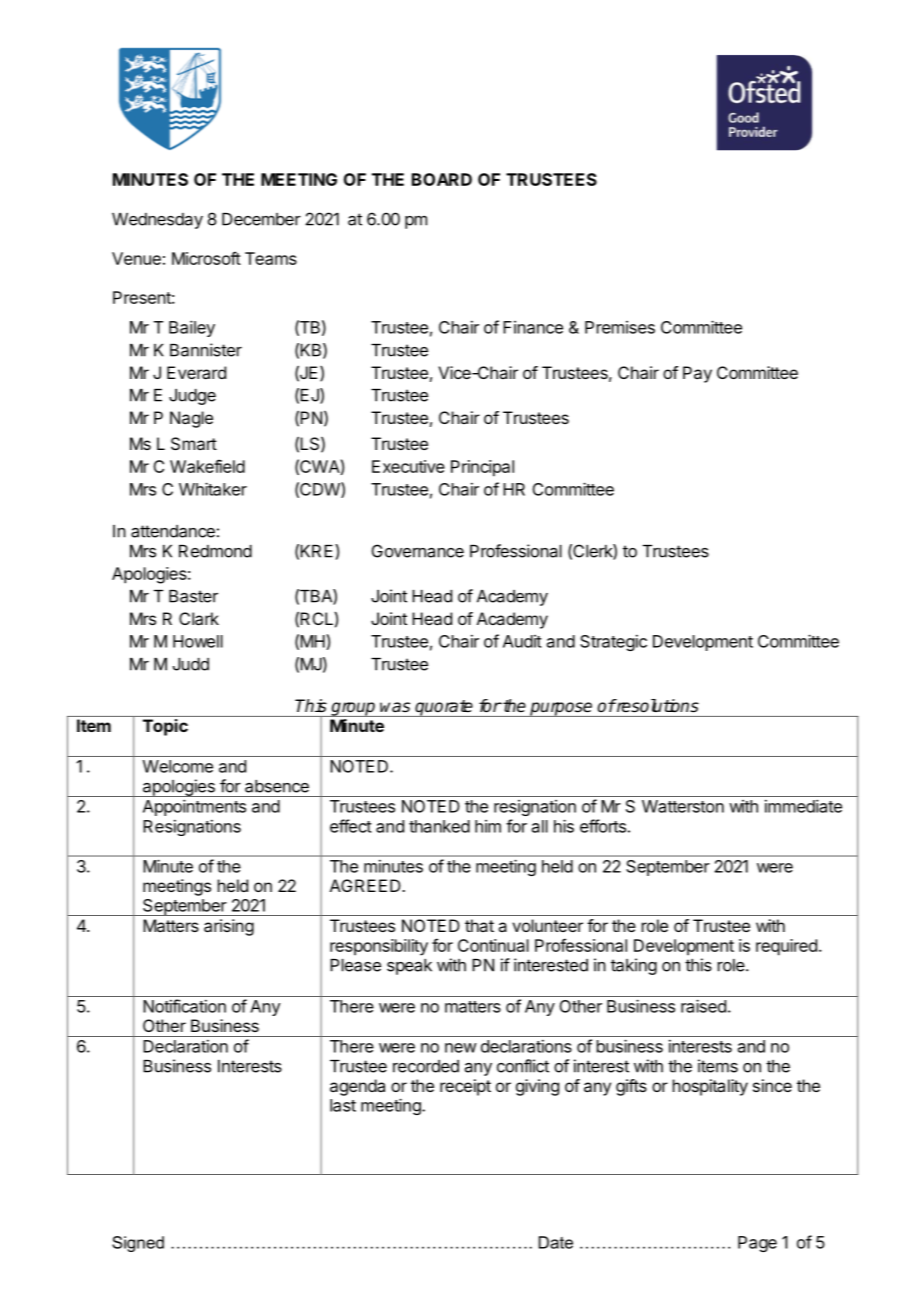  I want to click on BOARD, so click(442, 179).
